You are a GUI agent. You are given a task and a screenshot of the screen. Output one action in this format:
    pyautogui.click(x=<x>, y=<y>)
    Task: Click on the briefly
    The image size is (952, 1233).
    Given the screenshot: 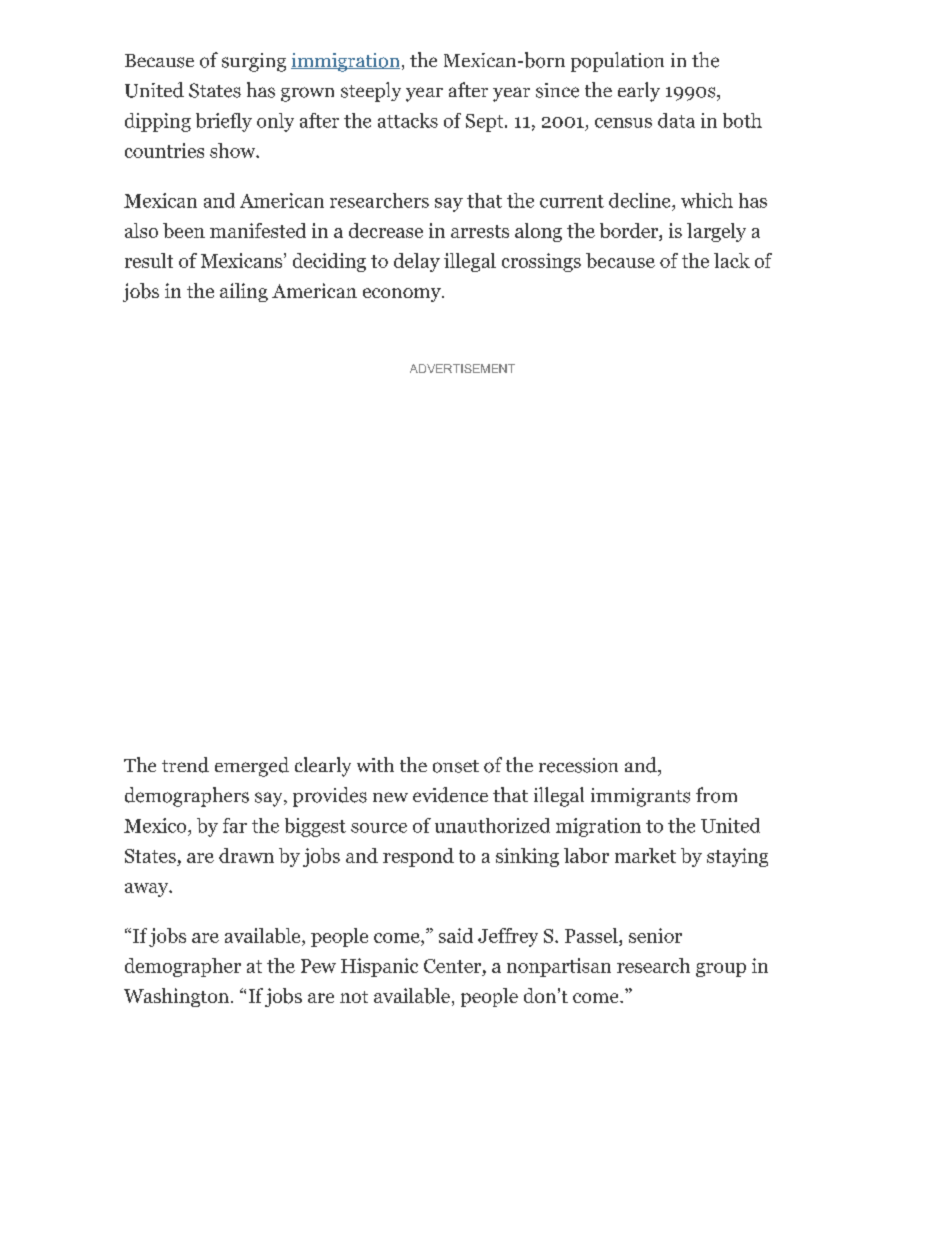 What is the action you would take?
    pyautogui.click(x=224, y=122)
